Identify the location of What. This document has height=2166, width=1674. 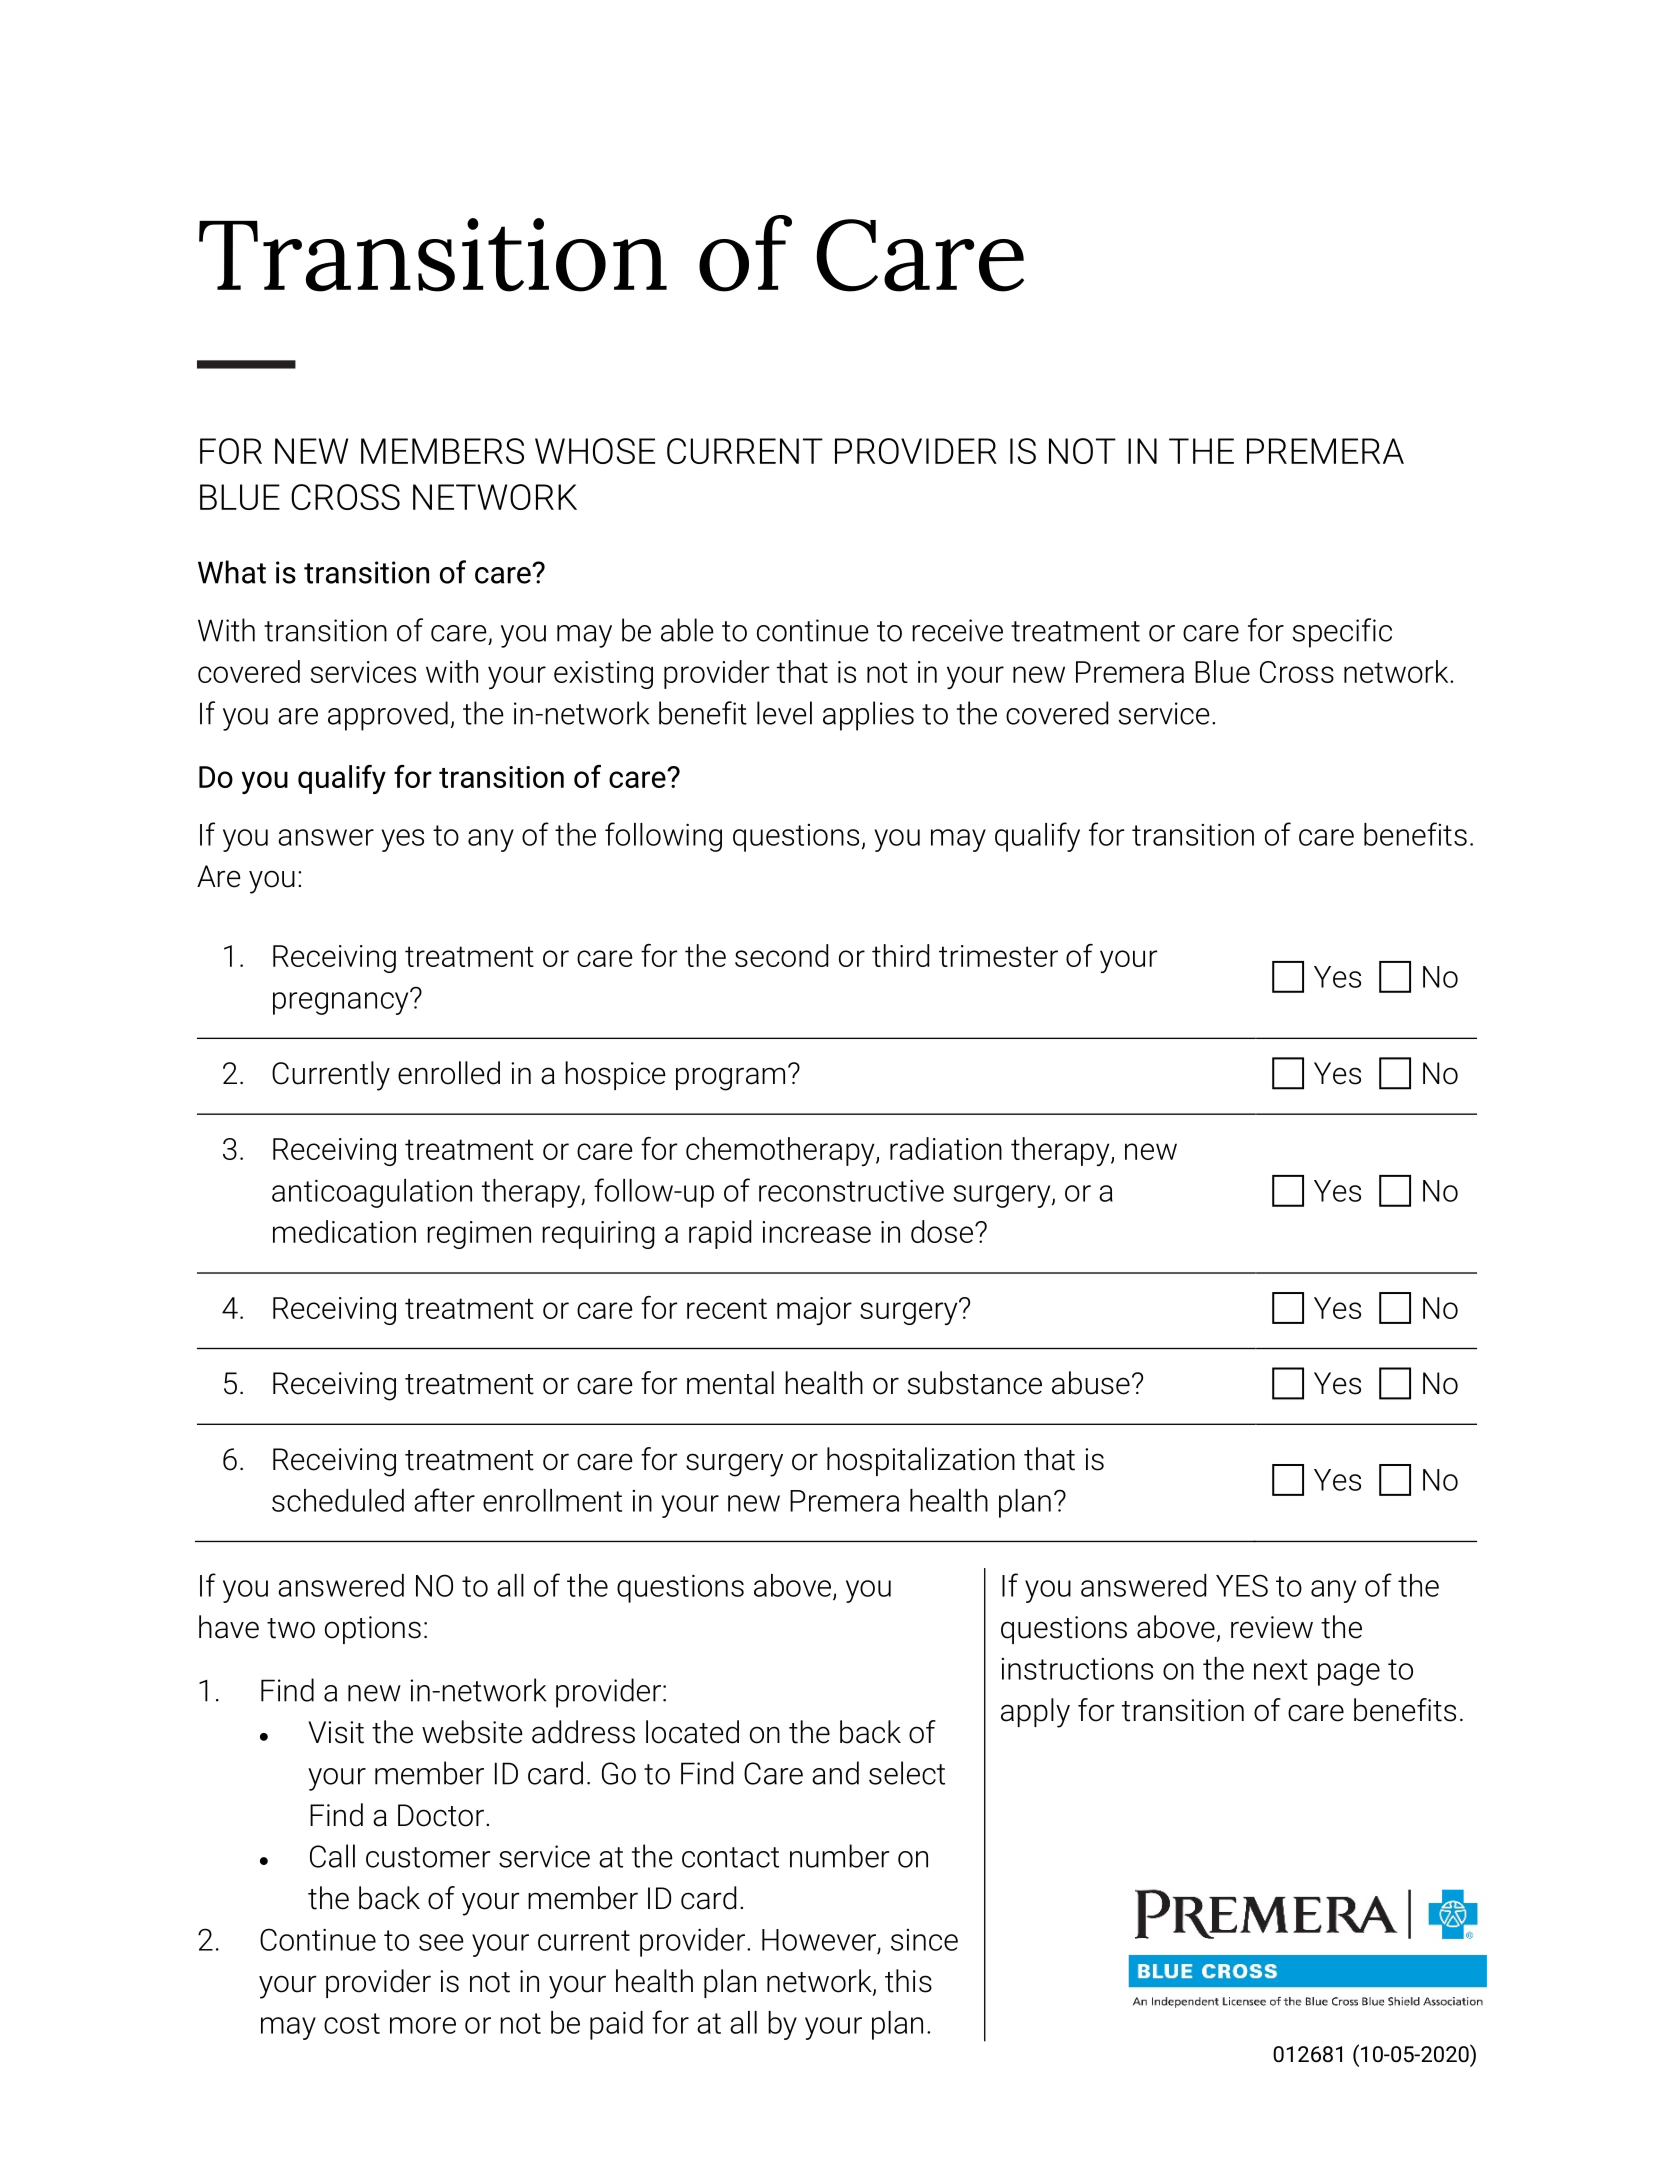
(232, 572).
